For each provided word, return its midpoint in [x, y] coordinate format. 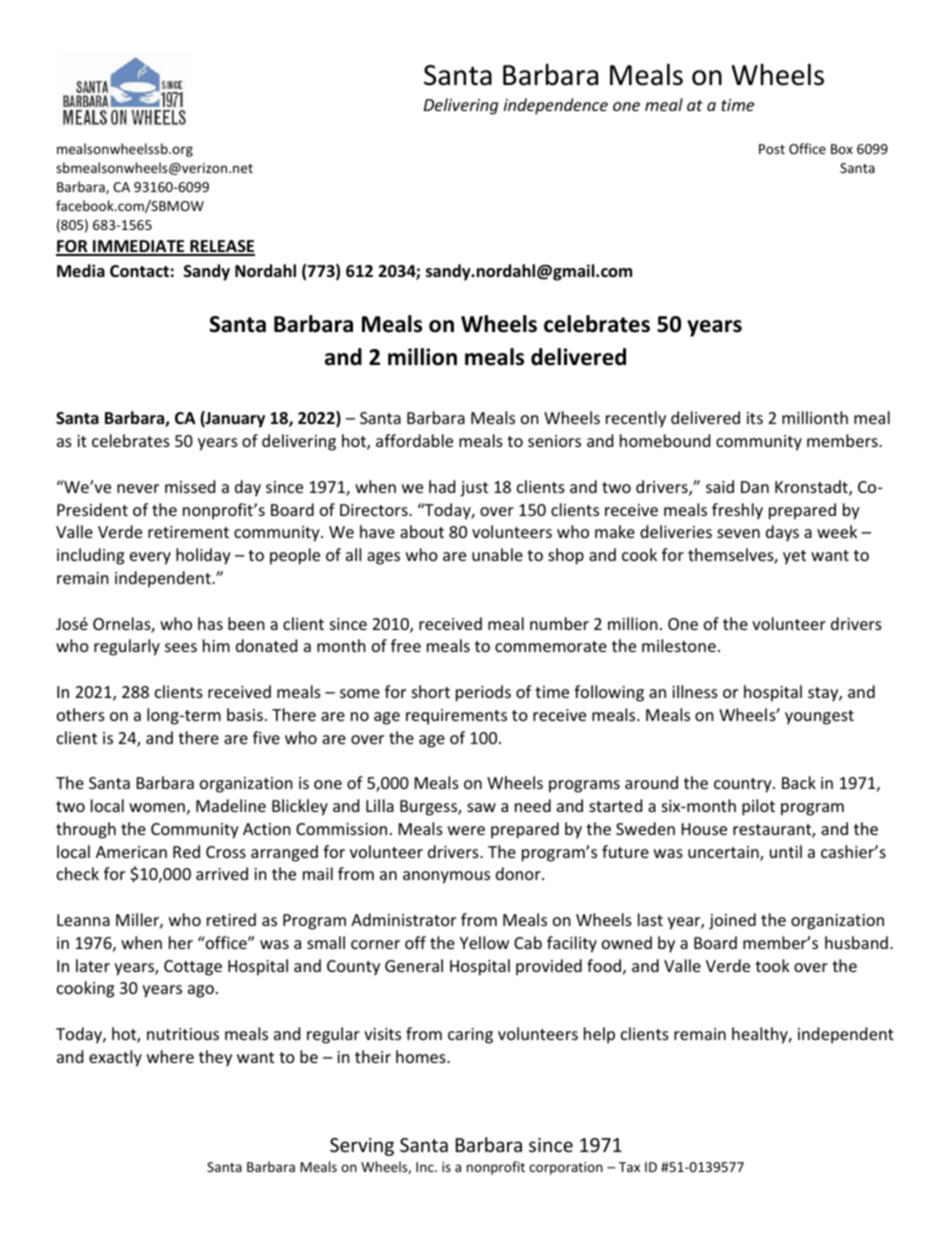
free [406, 645]
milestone [679, 645]
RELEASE [221, 247]
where [170, 1056]
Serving [362, 1147]
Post [772, 149]
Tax [629, 1167]
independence [556, 106]
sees [181, 647]
